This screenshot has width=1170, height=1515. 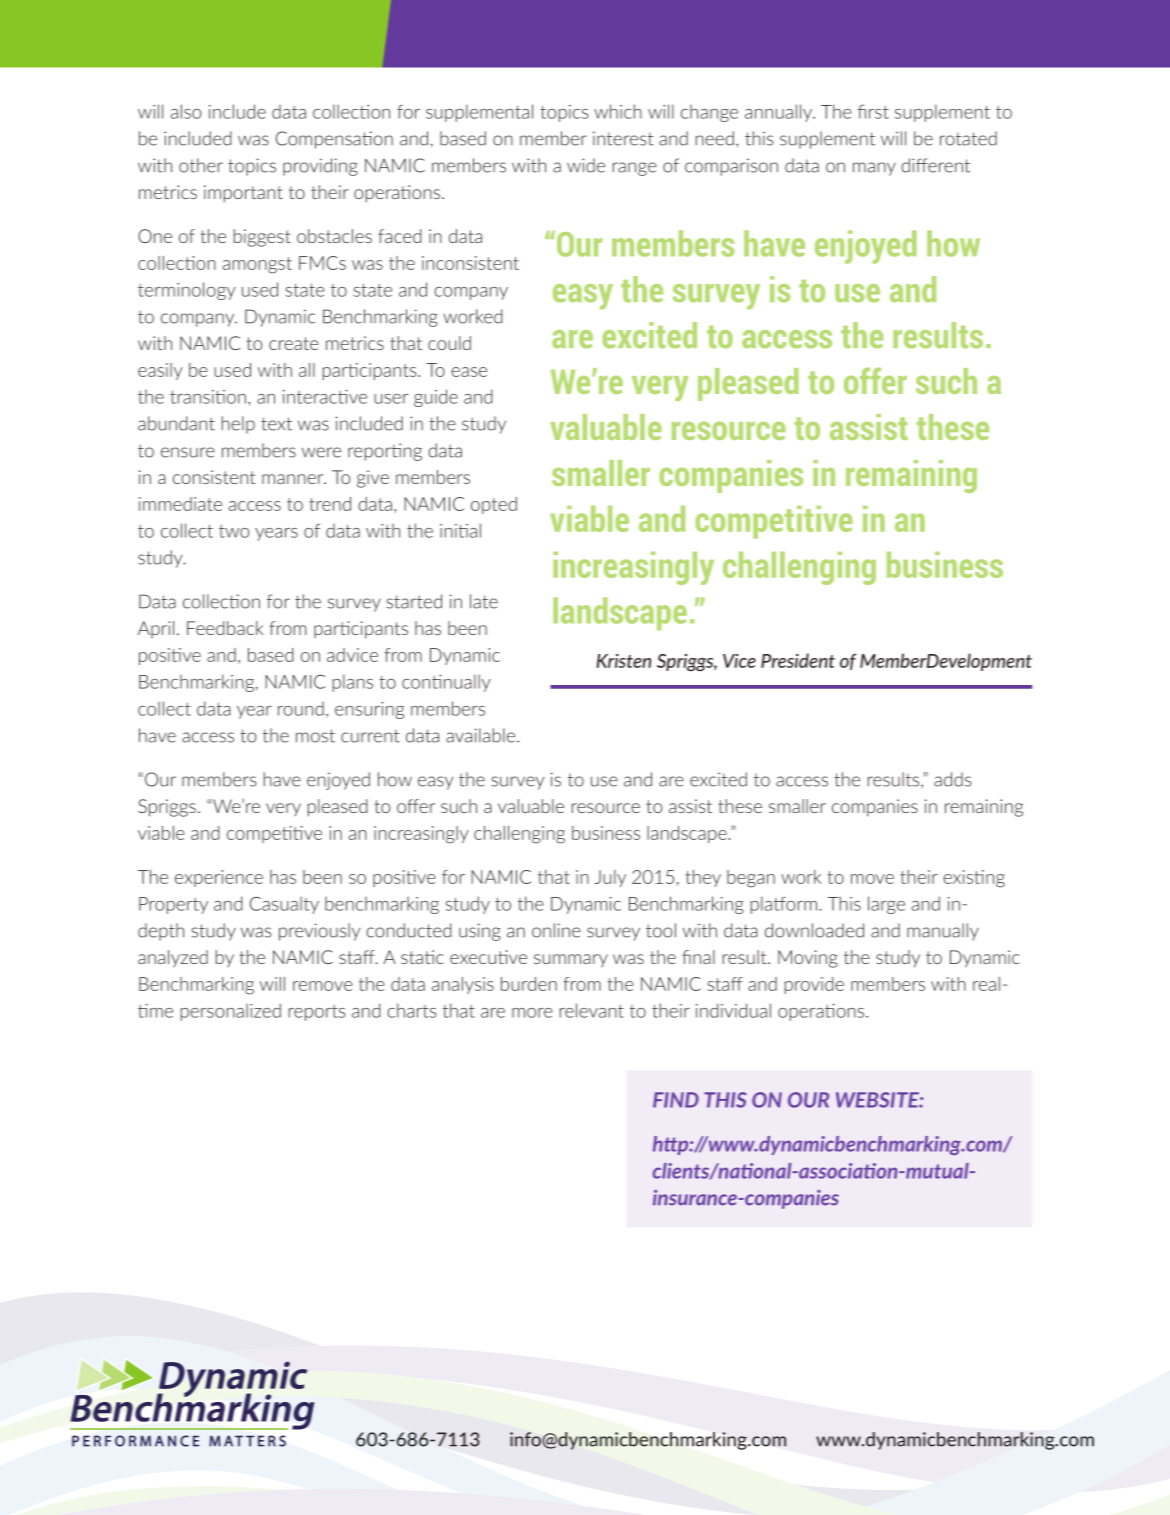 What do you see at coordinates (532, 1013) in the screenshot?
I see `more` at bounding box center [532, 1013].
